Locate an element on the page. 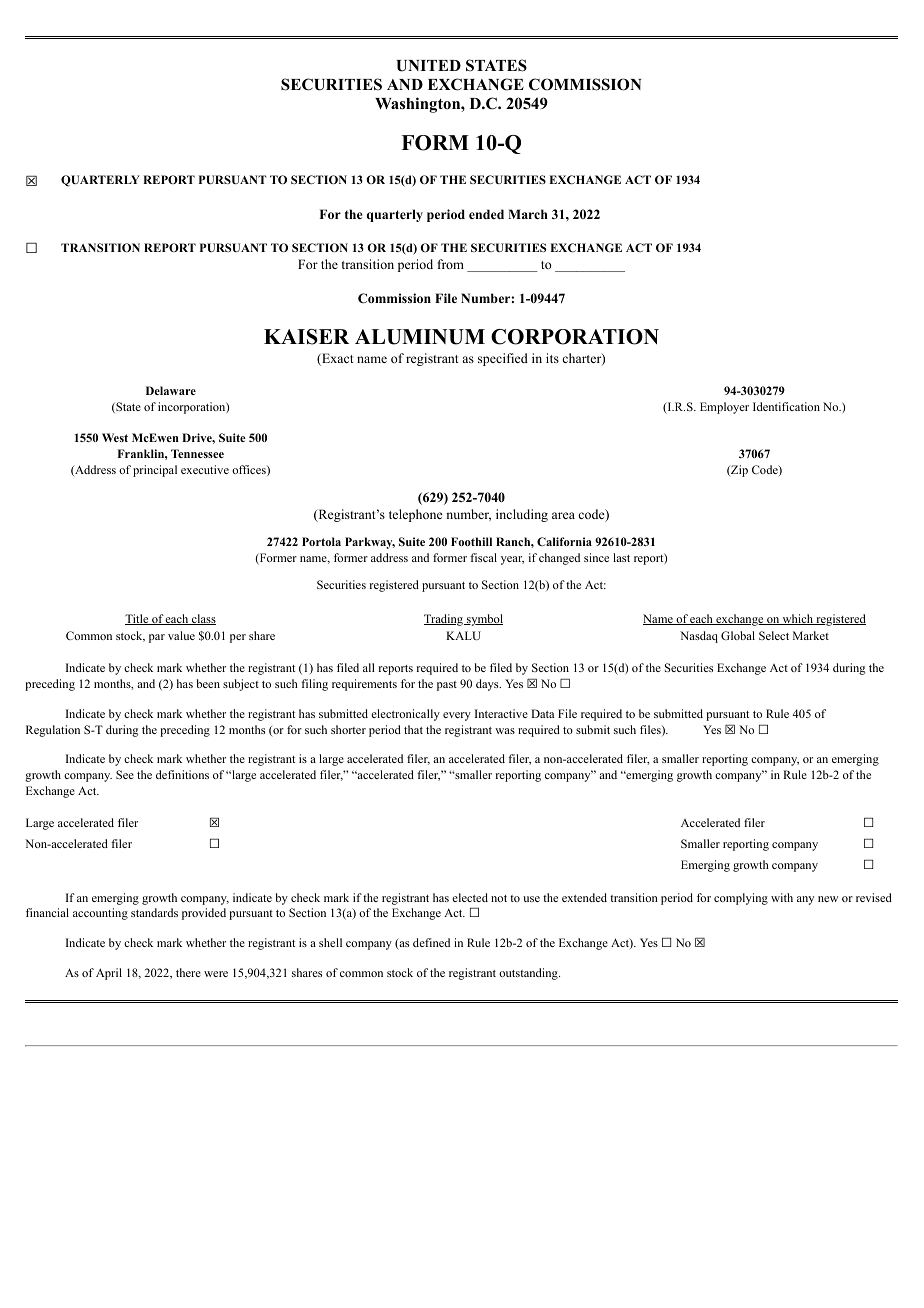  from is located at coordinates (451, 264).
